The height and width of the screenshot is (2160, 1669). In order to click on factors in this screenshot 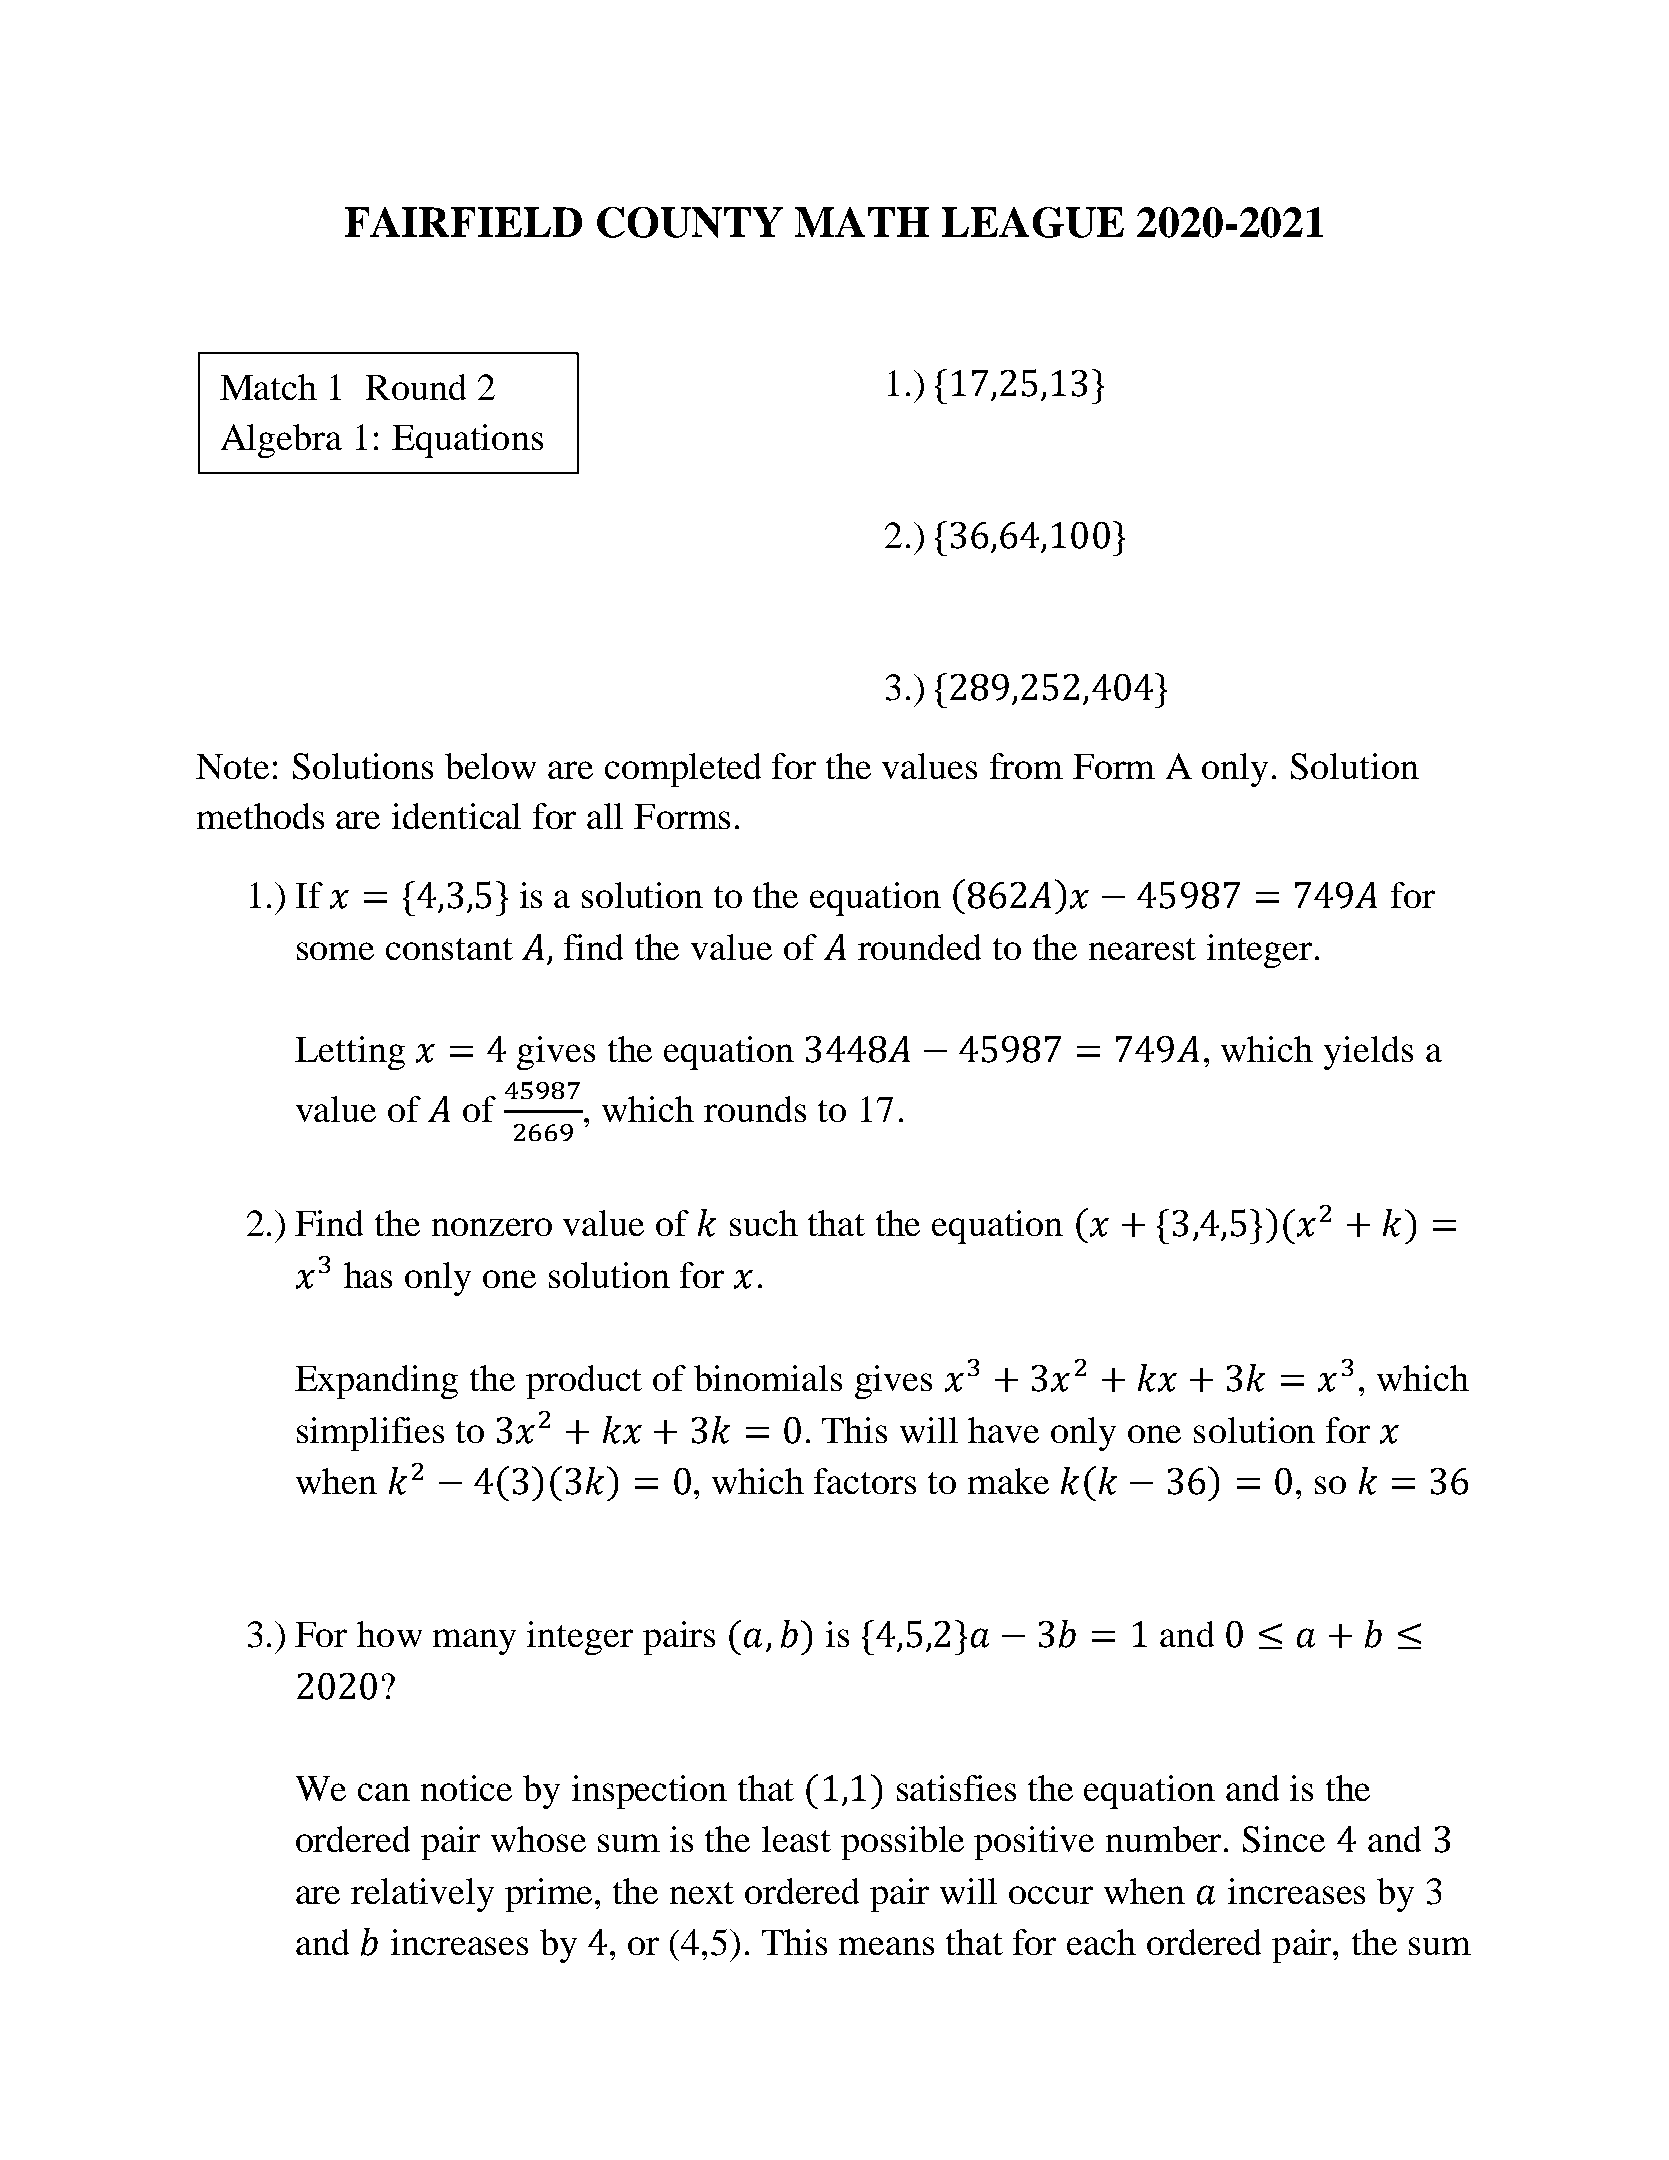, I will do `click(865, 1481)`.
